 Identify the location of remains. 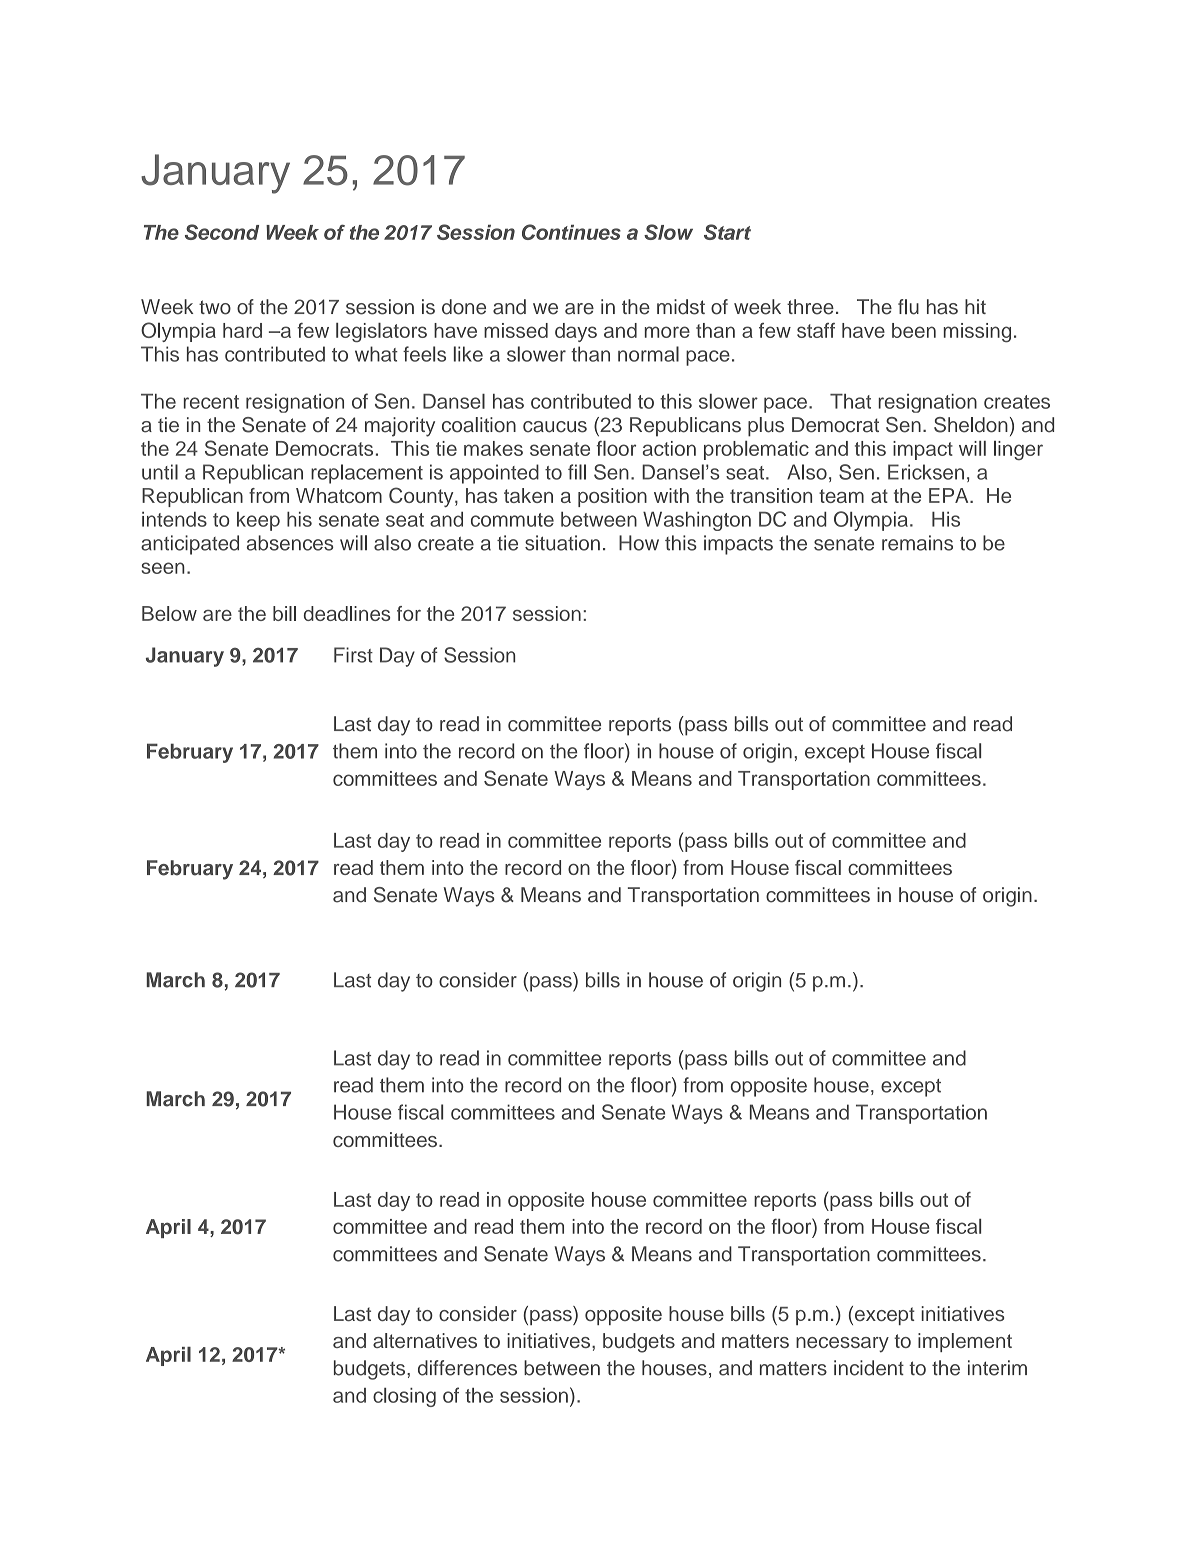
(917, 543).
